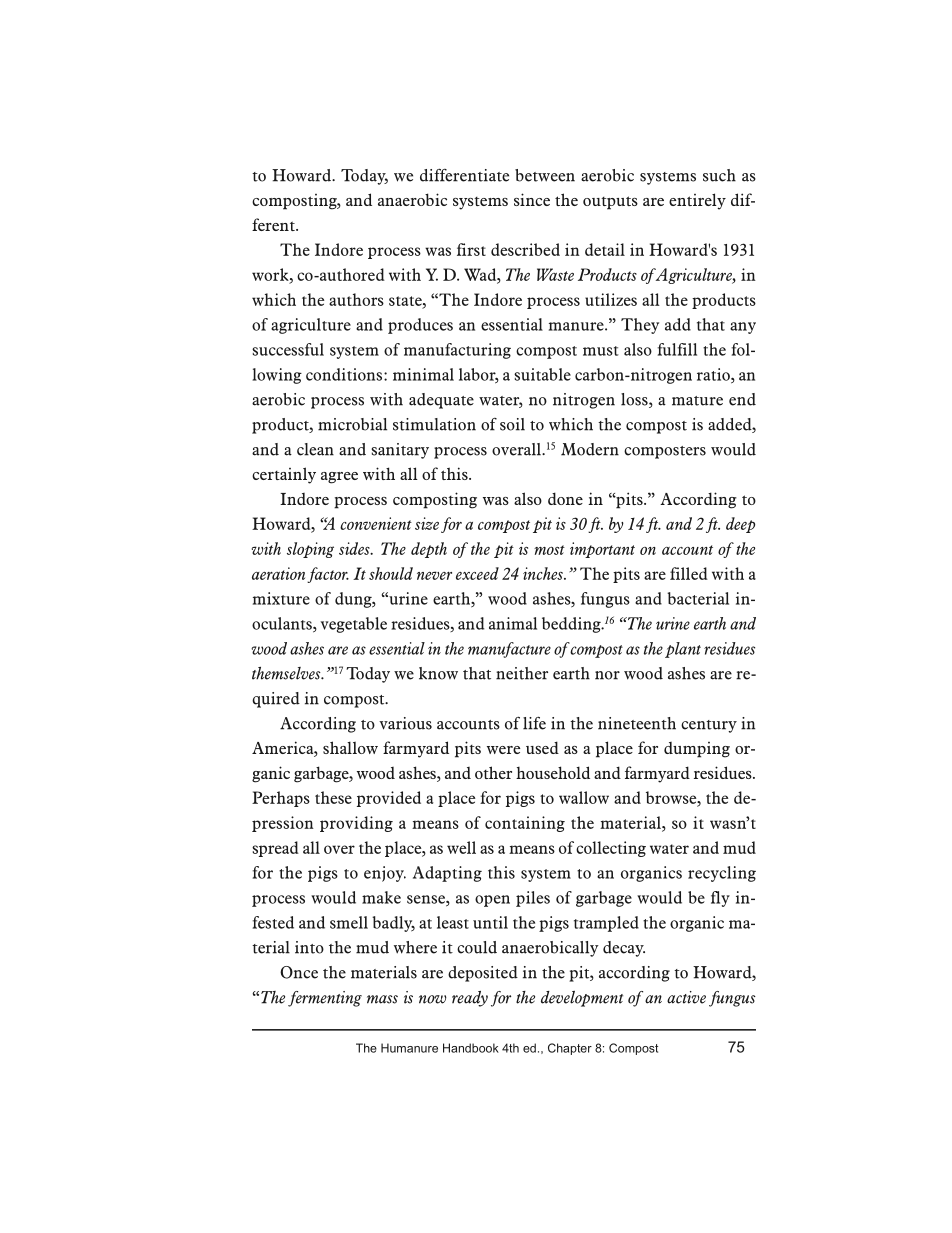  I want to click on microbial, so click(352, 424).
